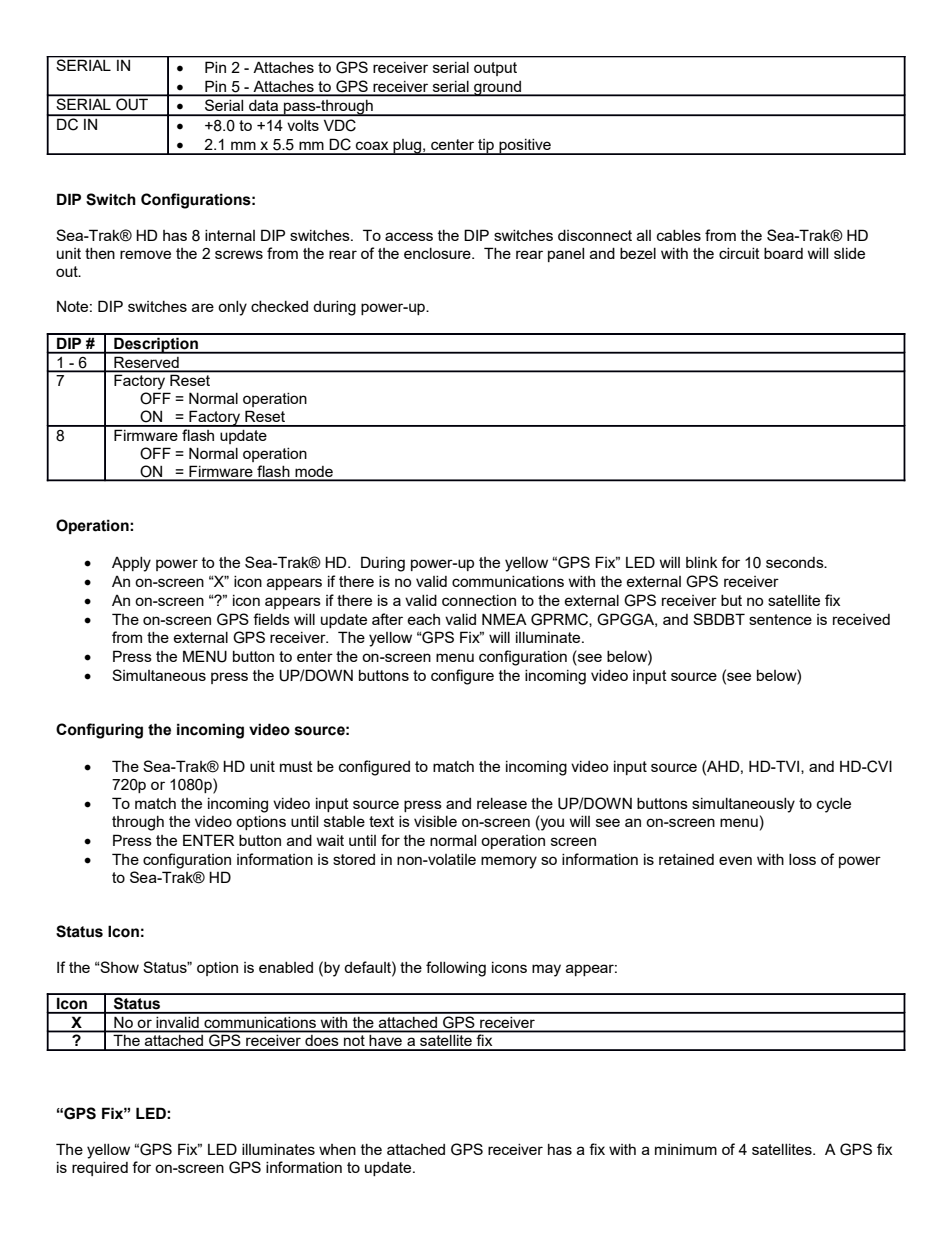  What do you see at coordinates (303, 125) in the image?
I see `volts` at bounding box center [303, 125].
